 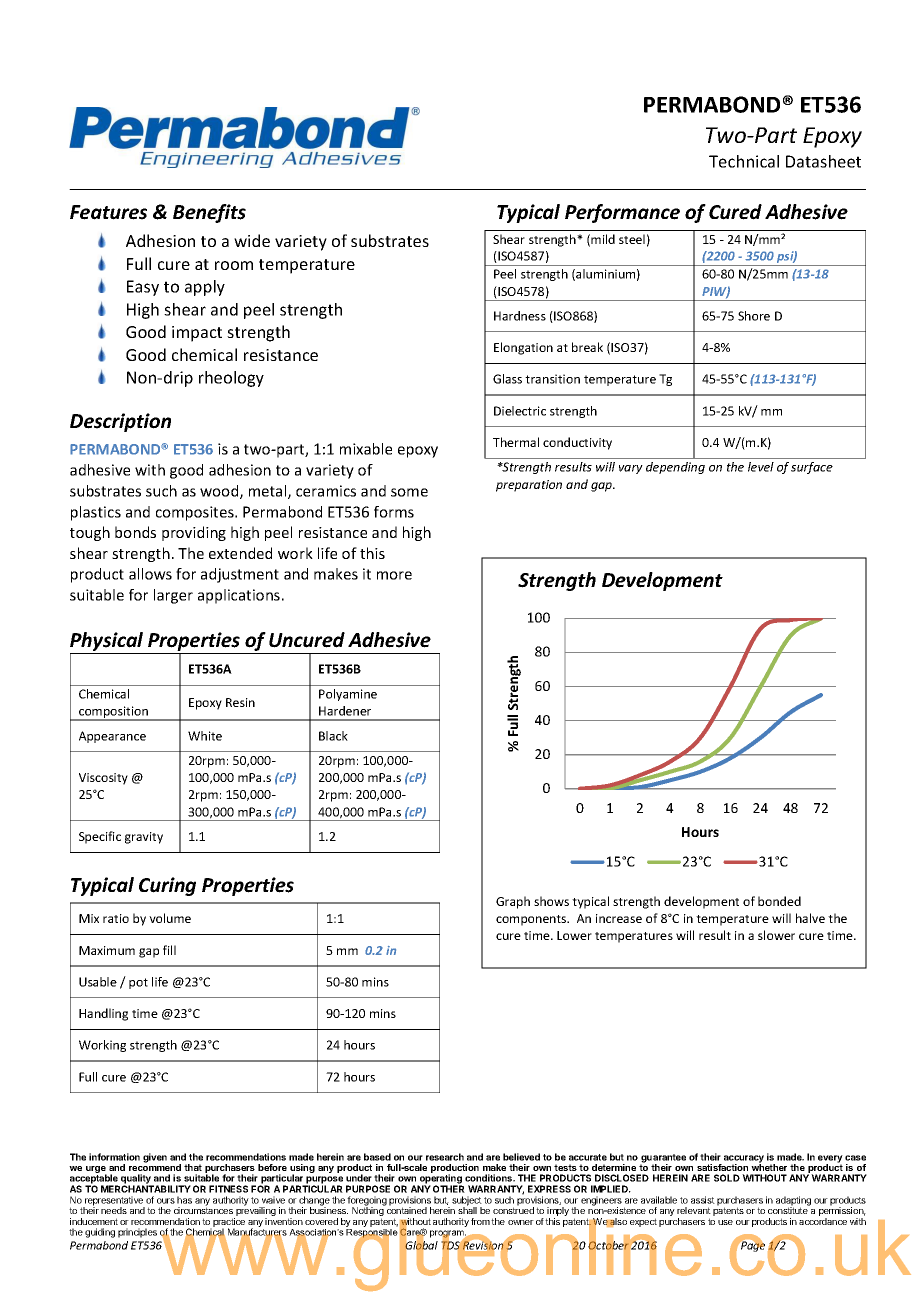 I want to click on Curing, so click(x=167, y=886).
